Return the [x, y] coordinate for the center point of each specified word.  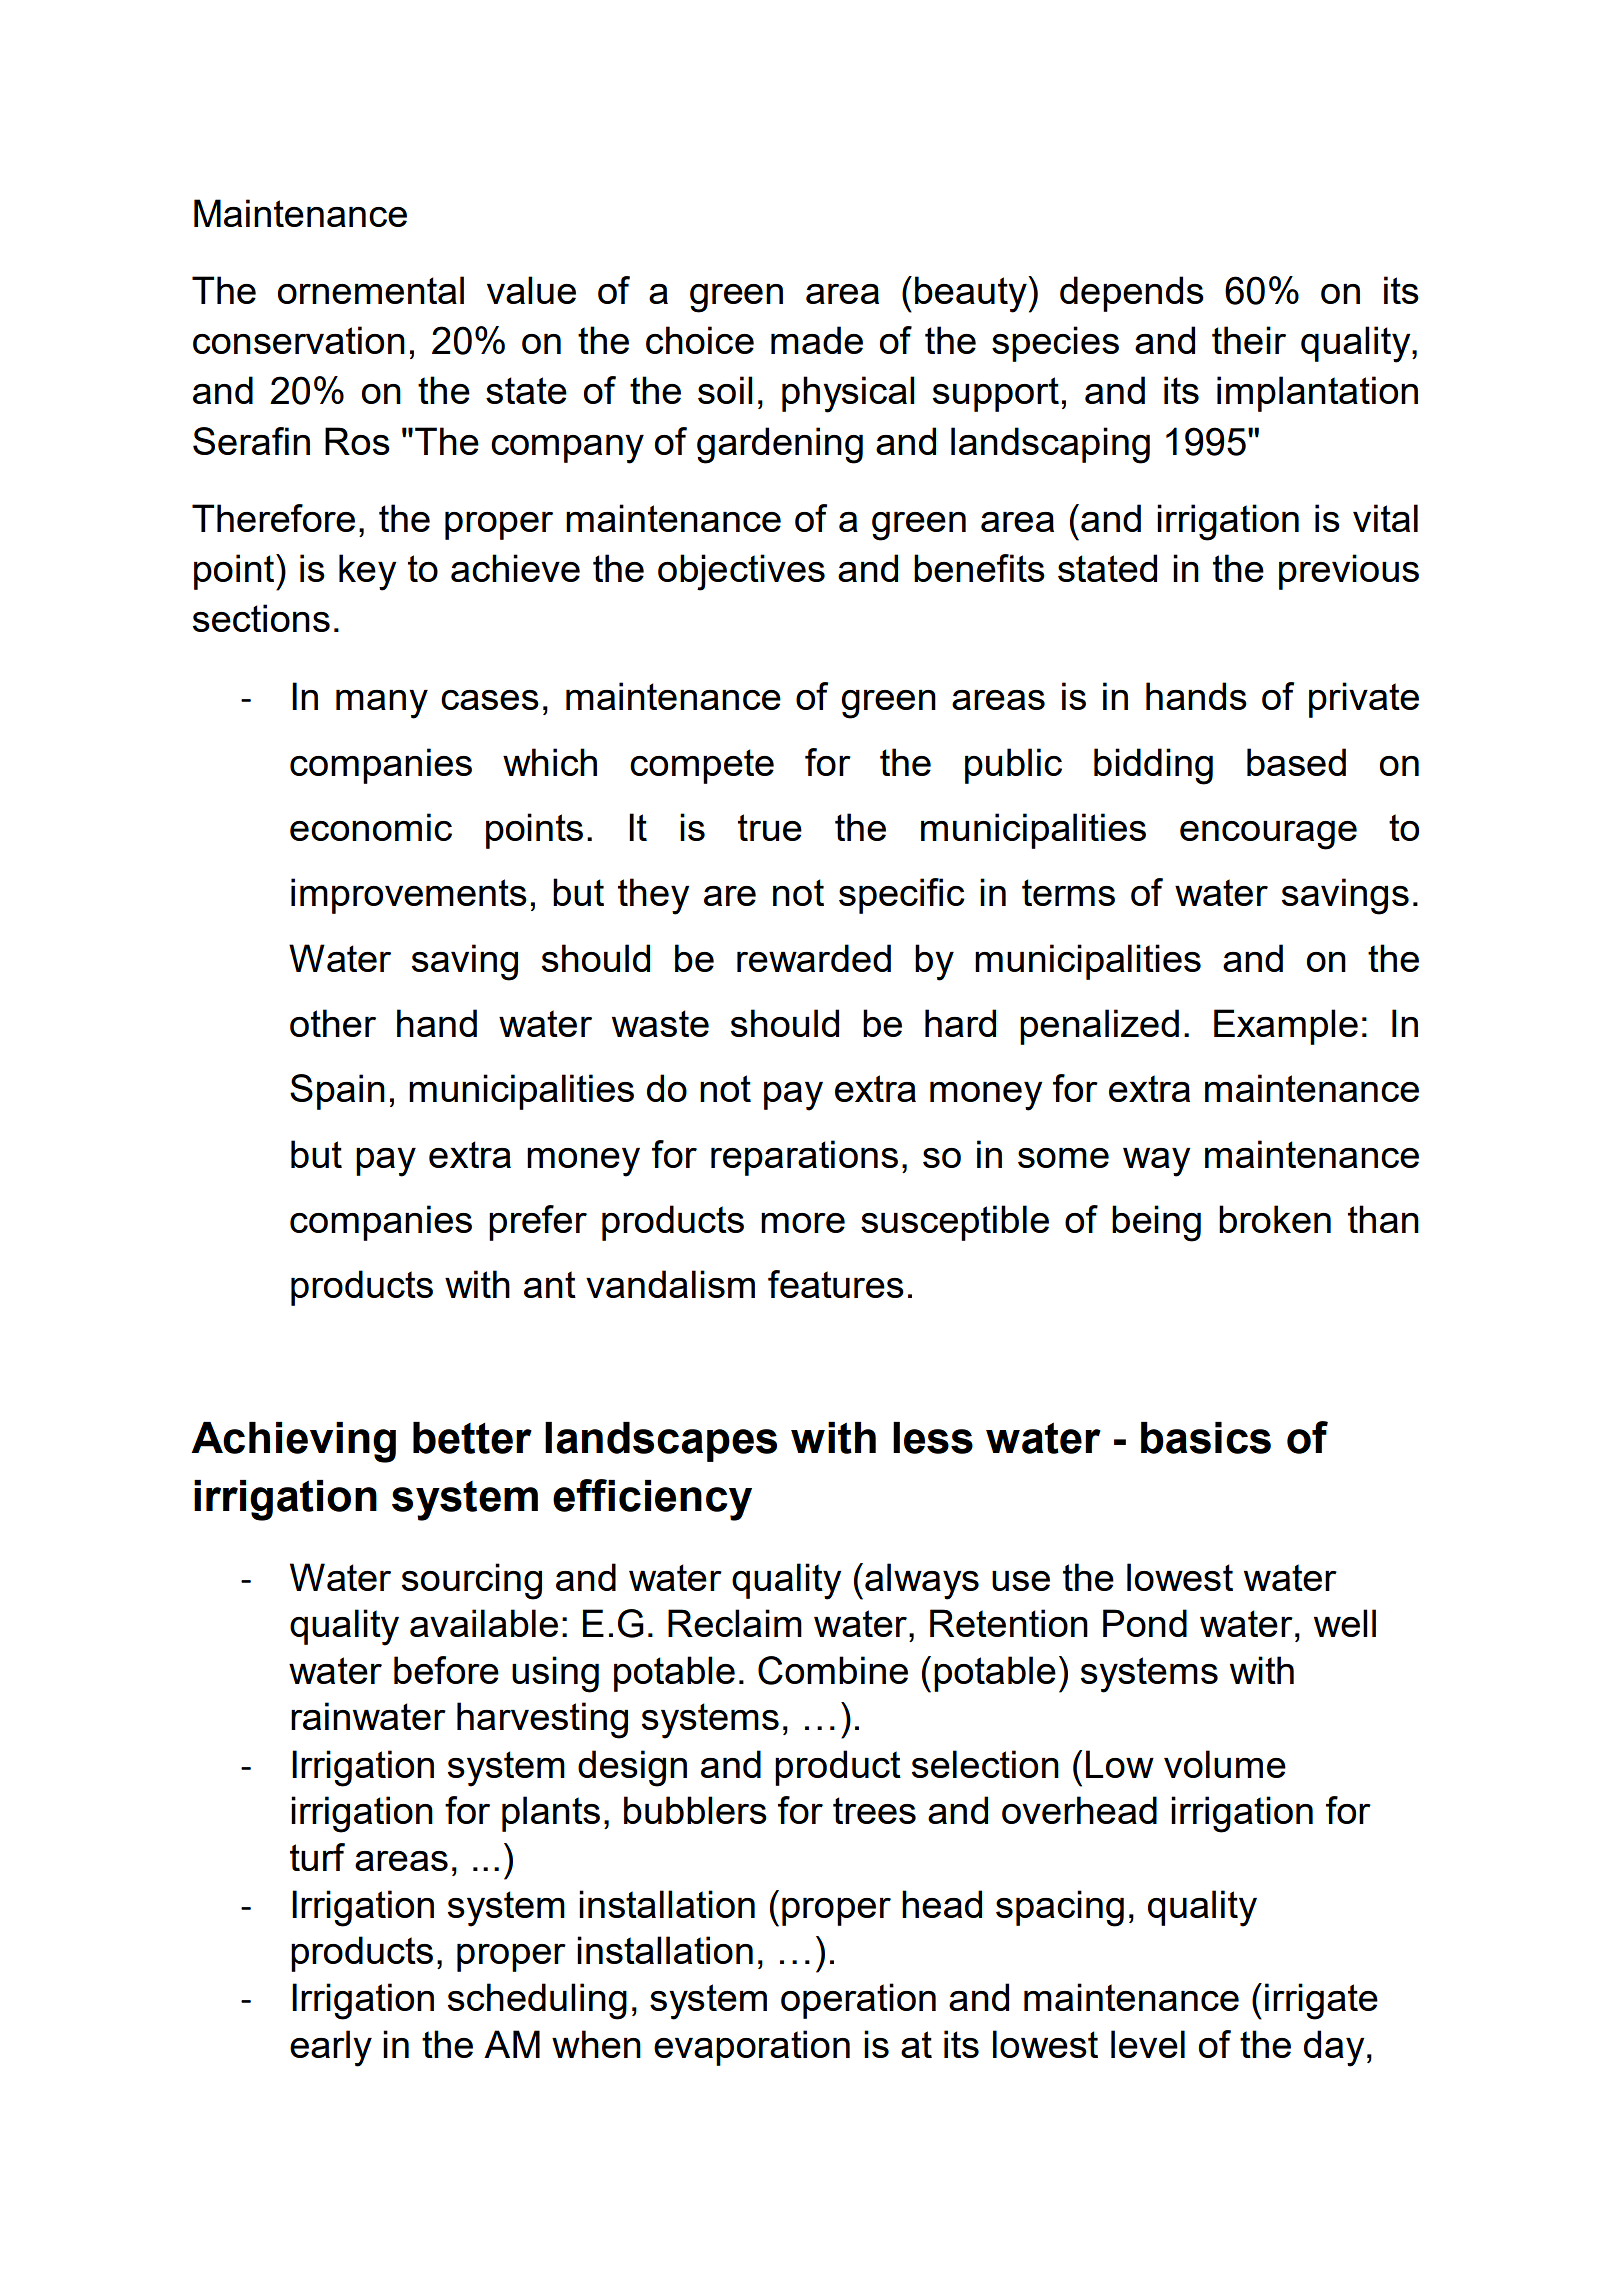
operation [858, 2001]
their [1249, 340]
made [817, 340]
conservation [299, 340]
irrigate [1321, 2001]
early [331, 2048]
